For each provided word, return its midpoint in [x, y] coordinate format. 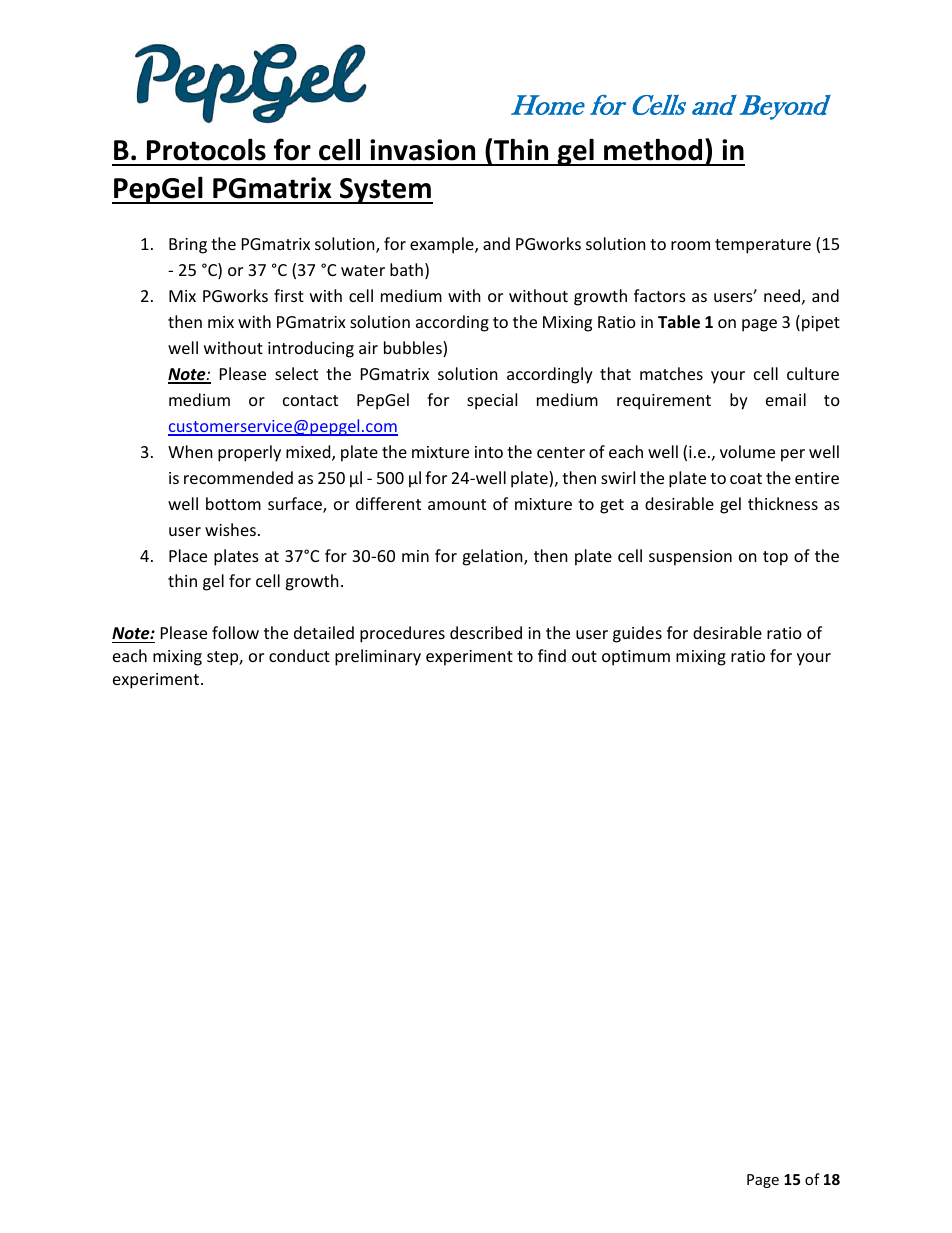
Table [679, 322]
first [289, 295]
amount [457, 504]
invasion [422, 150]
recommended [238, 477]
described [486, 632]
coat [746, 478]
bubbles [414, 349]
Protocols [206, 149]
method [653, 149]
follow [235, 632]
